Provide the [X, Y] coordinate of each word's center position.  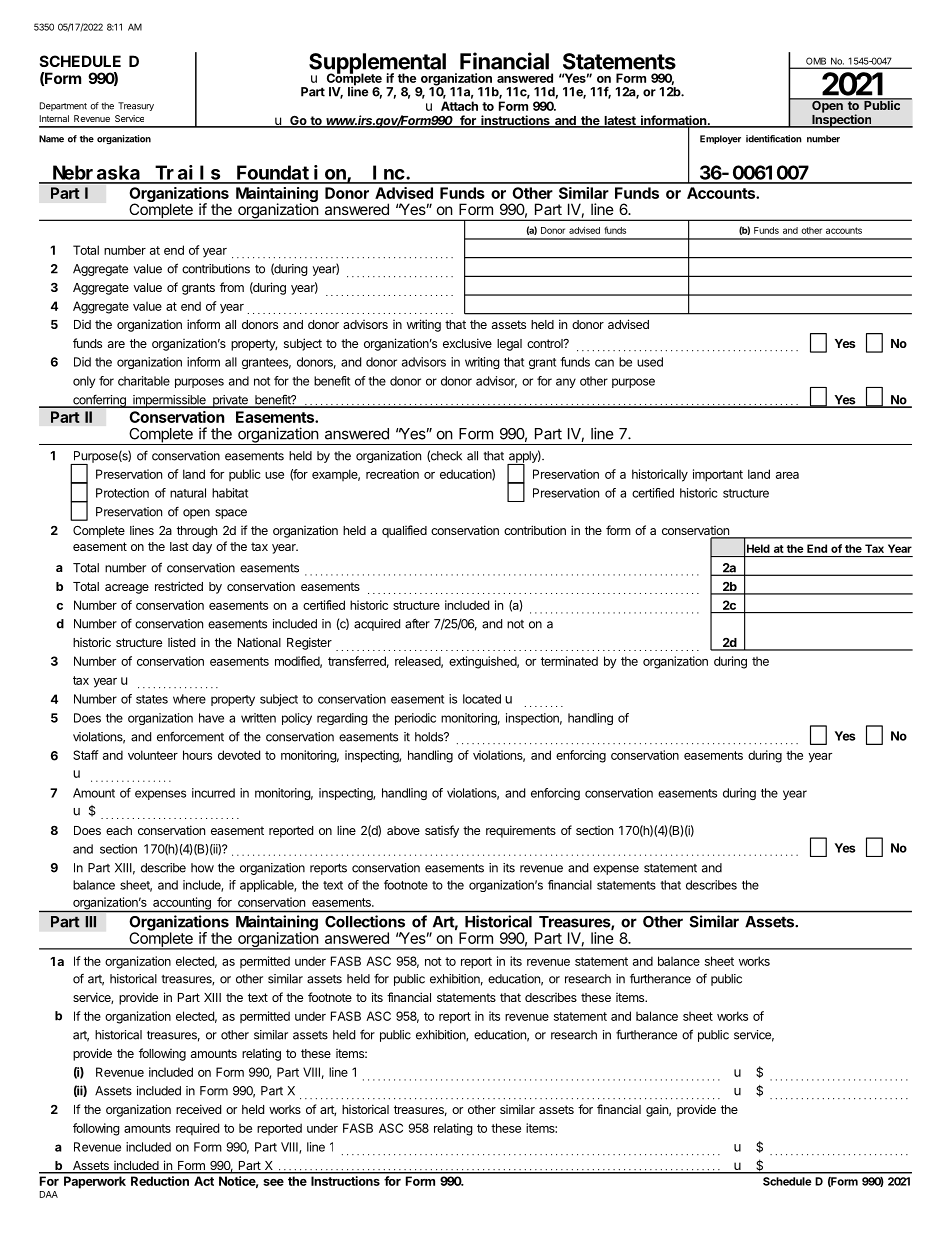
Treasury [136, 106]
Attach [459, 106]
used [650, 362]
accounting [182, 904]
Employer [720, 139]
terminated [569, 661]
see [273, 1182]
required [197, 1129]
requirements [521, 831]
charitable [144, 381]
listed [181, 642]
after [417, 623]
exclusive [467, 343]
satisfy [442, 831]
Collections [365, 921]
